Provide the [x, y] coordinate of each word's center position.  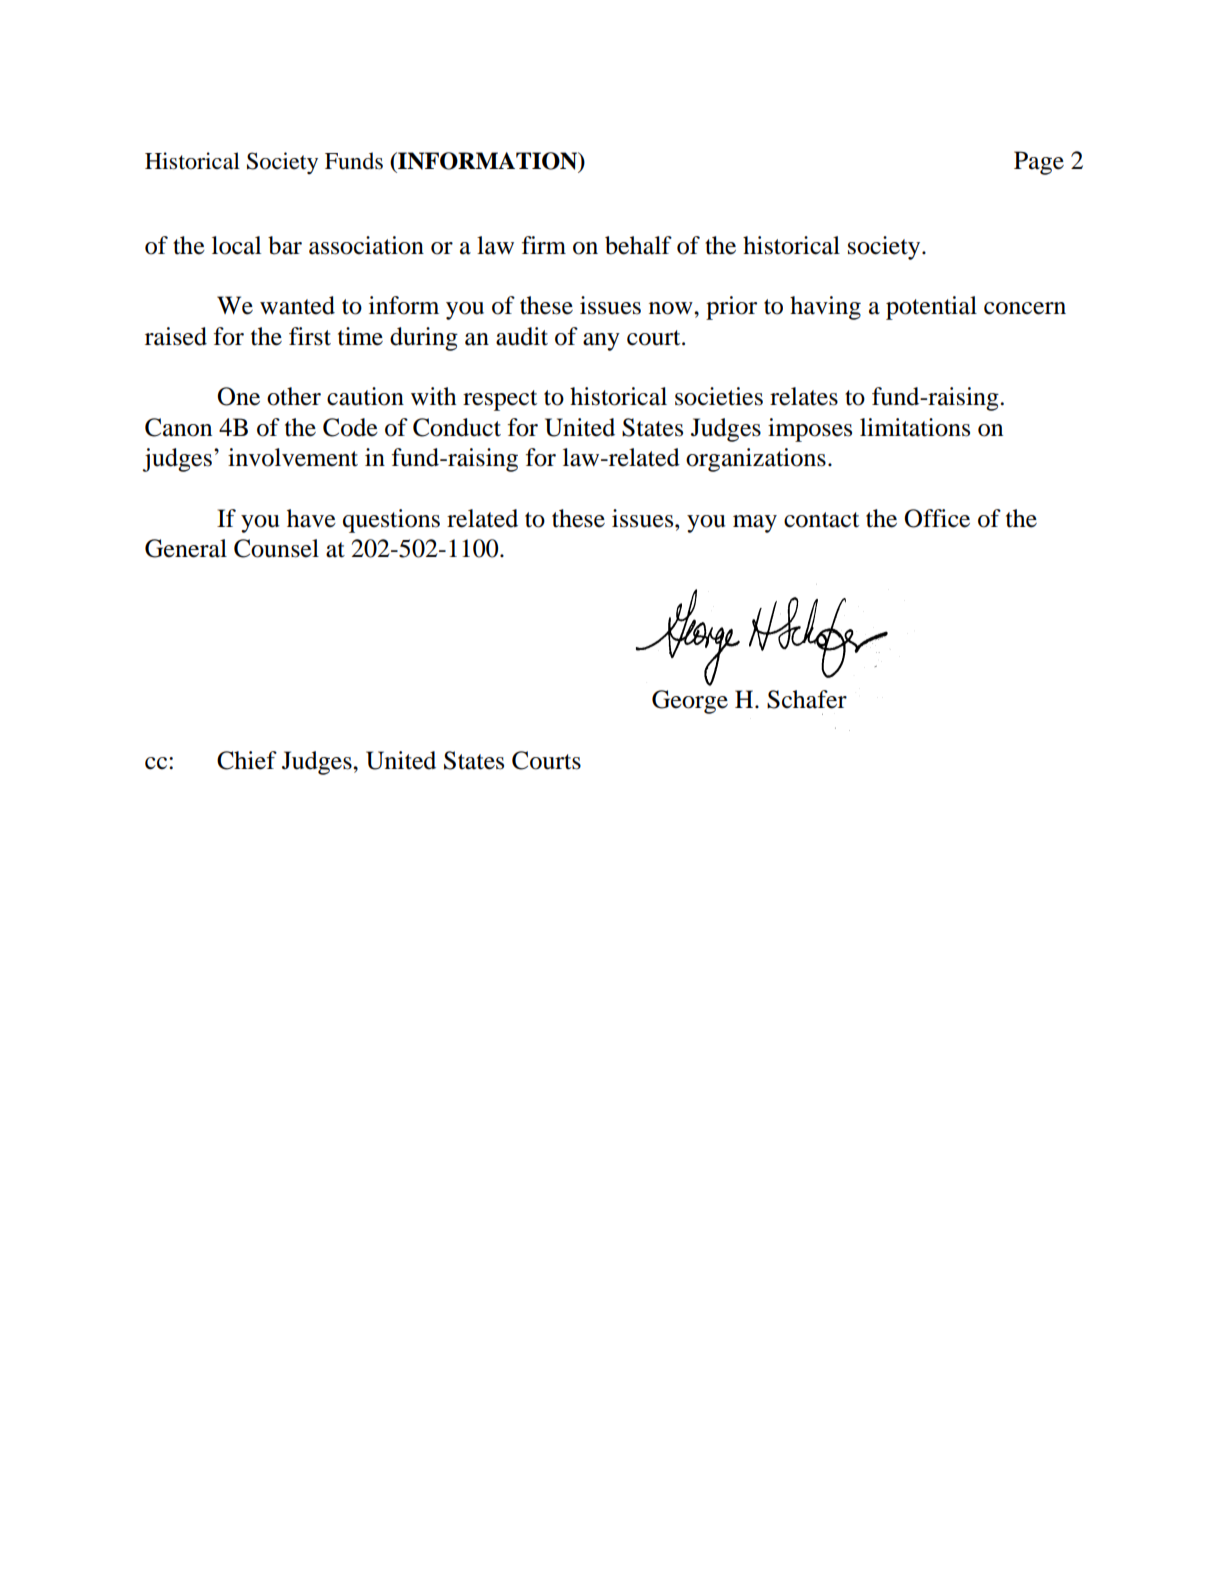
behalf [638, 245]
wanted [297, 305]
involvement [293, 457]
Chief [247, 760]
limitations [915, 427]
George [690, 702]
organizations [756, 460]
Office [937, 518]
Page [1039, 163]
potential [931, 308]
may [755, 524]
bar [285, 245]
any [601, 342]
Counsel [276, 548]
